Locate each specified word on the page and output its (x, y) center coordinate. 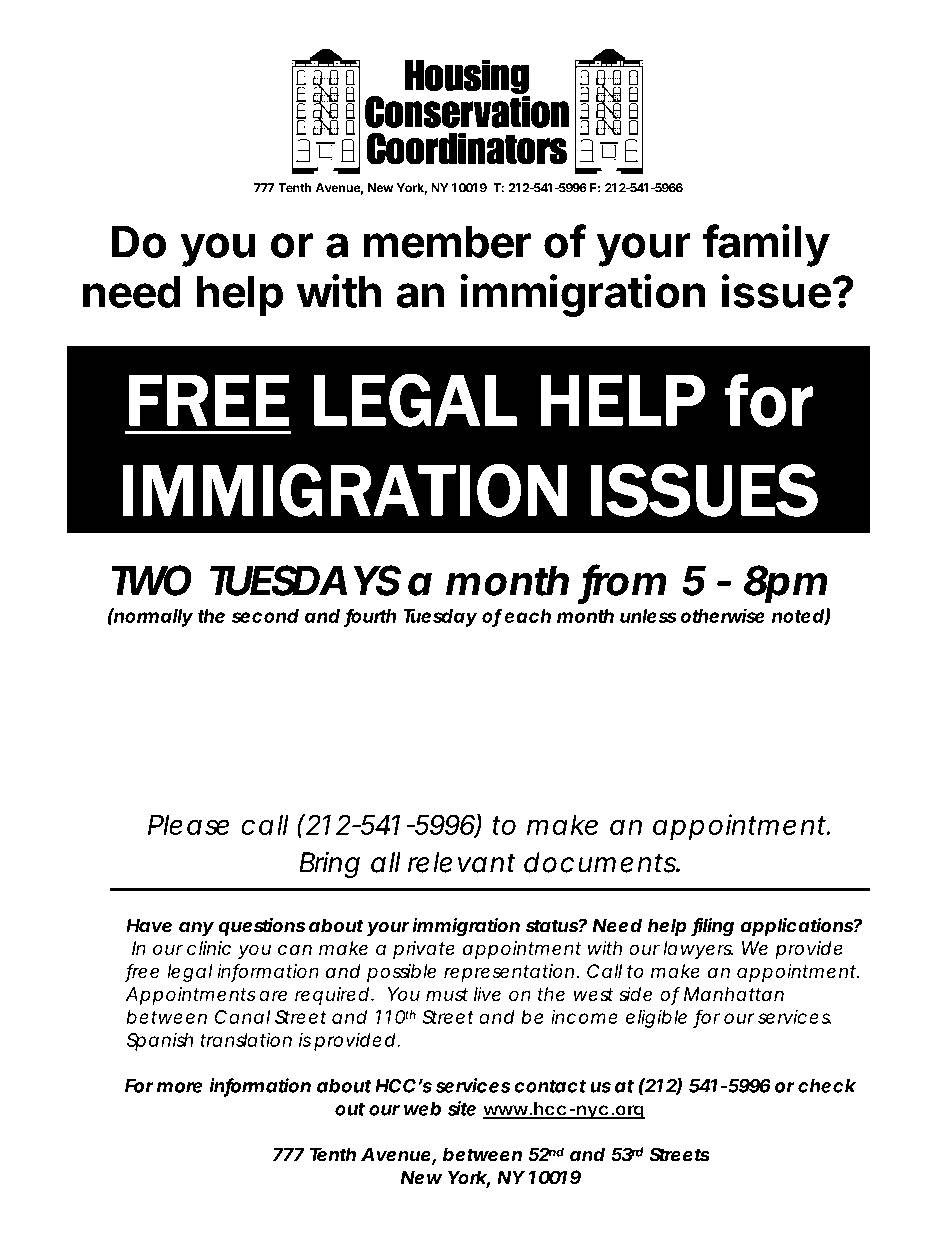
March (340, 680)
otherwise (722, 615)
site (462, 1108)
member (447, 241)
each (527, 616)
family (766, 245)
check (827, 1086)
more (179, 1087)
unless (648, 616)
